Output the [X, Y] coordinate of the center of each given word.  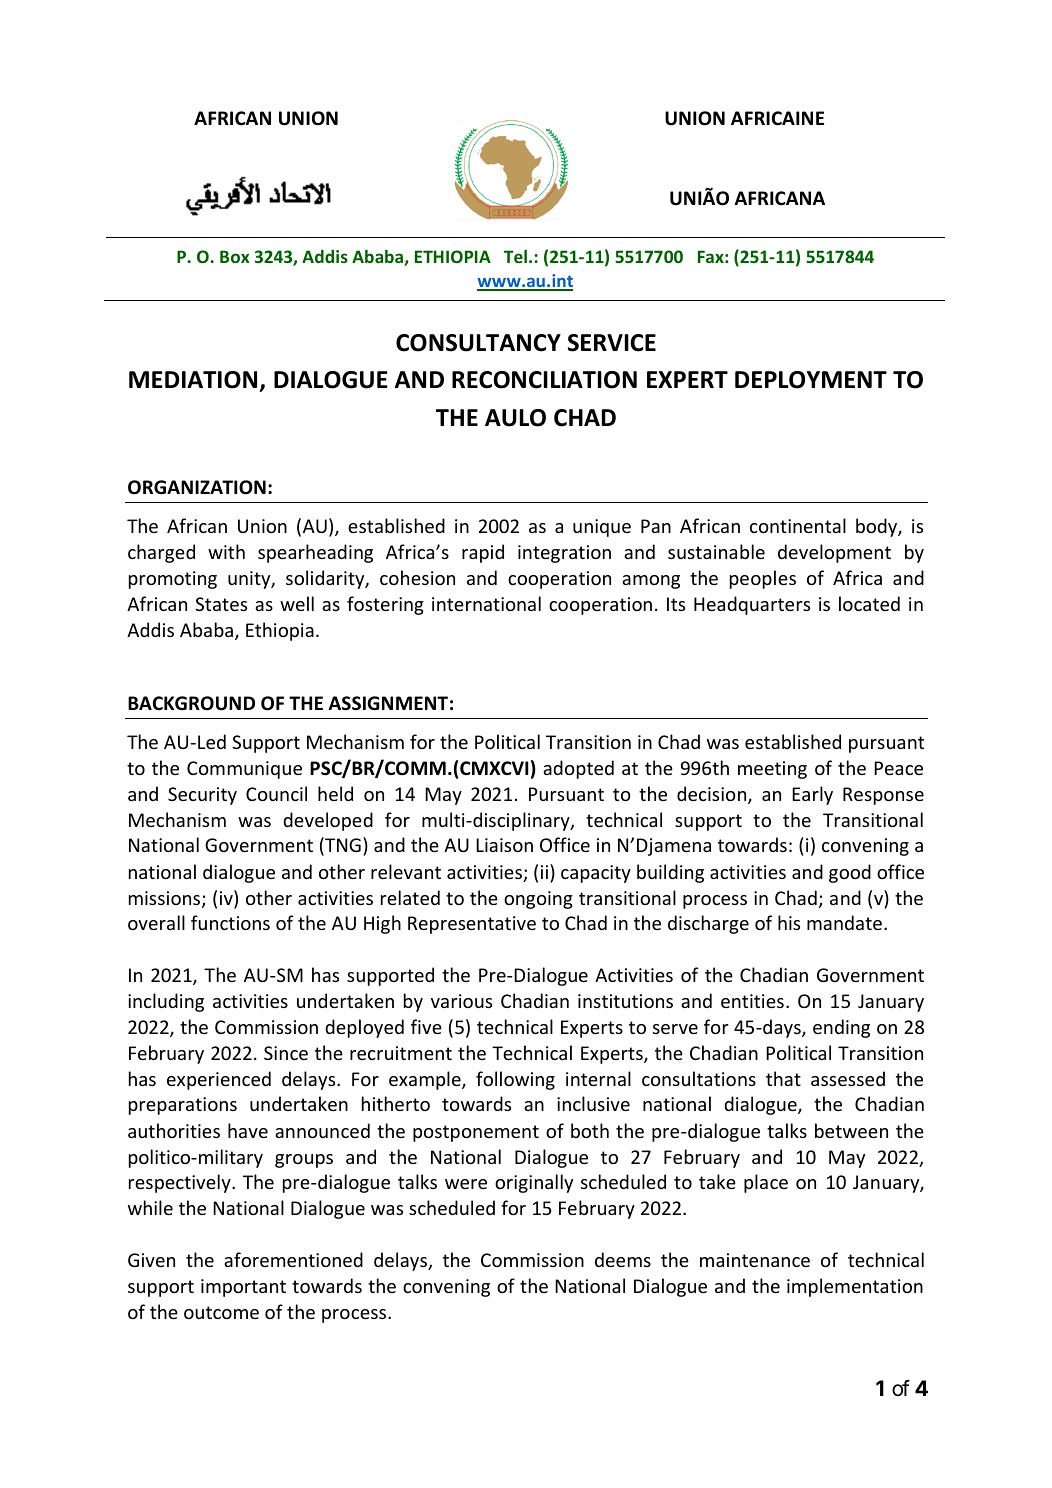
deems [623, 1259]
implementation [855, 1287]
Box [235, 256]
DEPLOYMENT [811, 380]
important [243, 1288]
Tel [515, 256]
